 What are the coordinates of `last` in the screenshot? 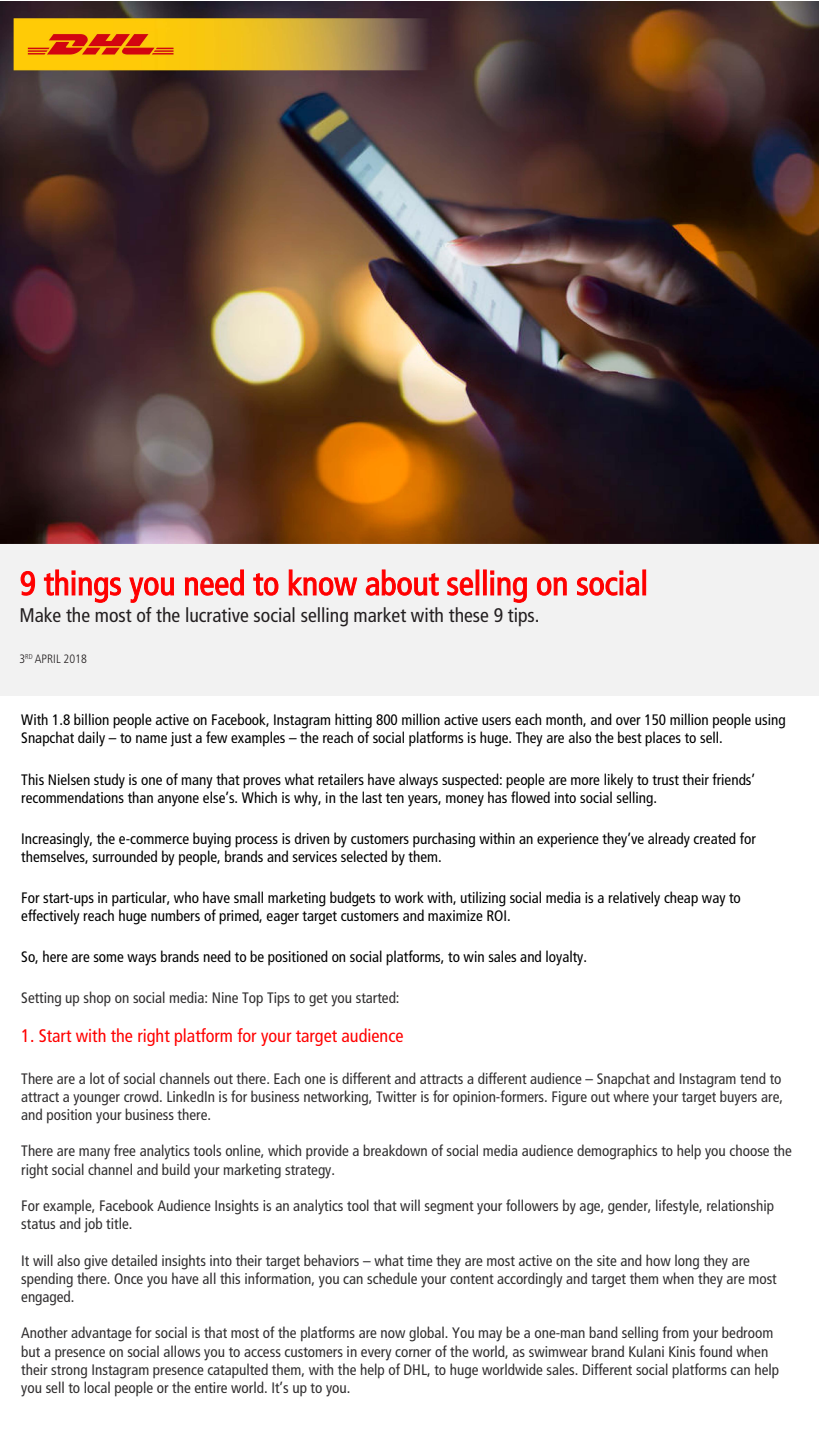 It's located at (372, 797).
